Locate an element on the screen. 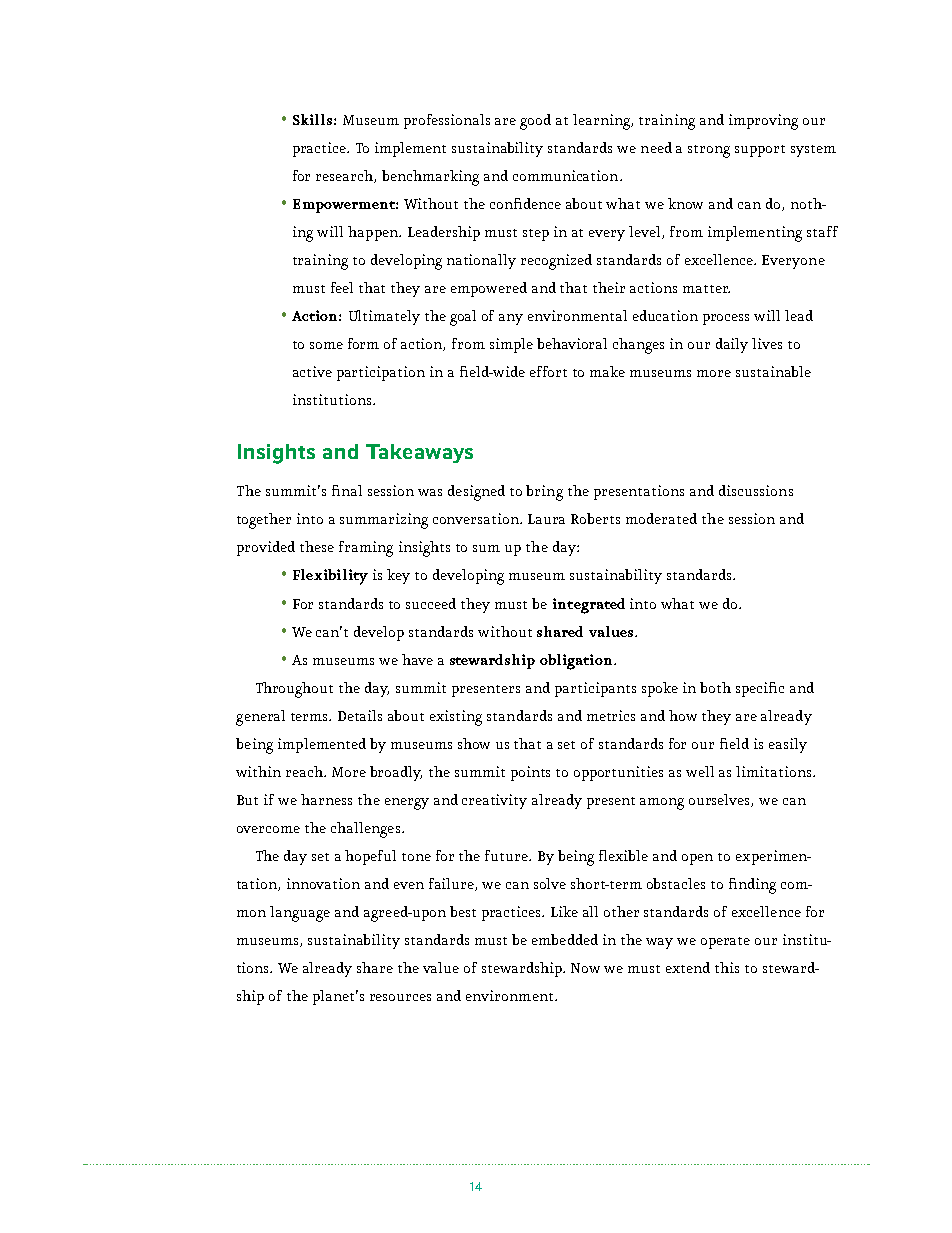 The image size is (952, 1233). discussions is located at coordinates (756, 490).
